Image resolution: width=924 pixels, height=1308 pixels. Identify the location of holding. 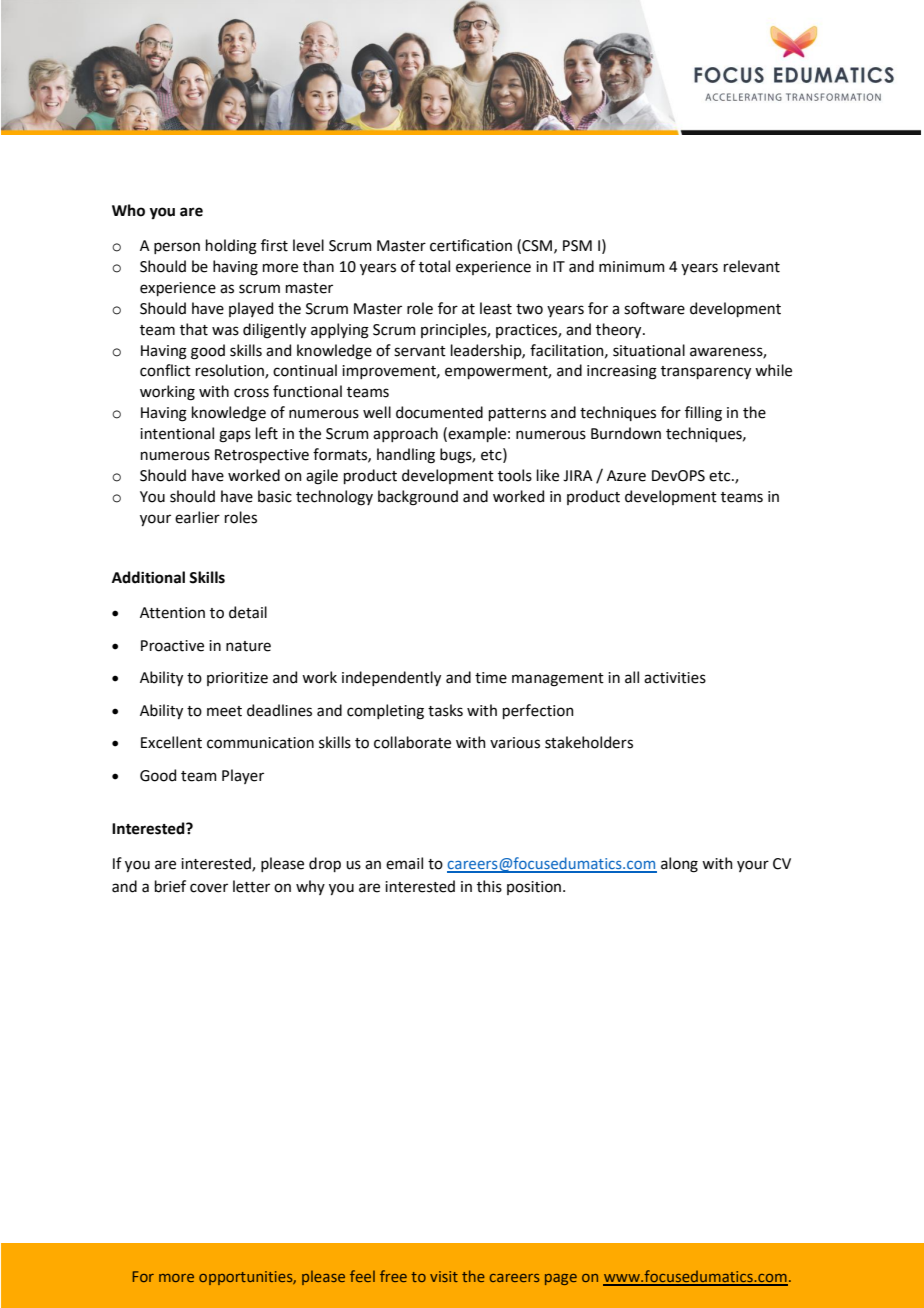
(231, 247).
